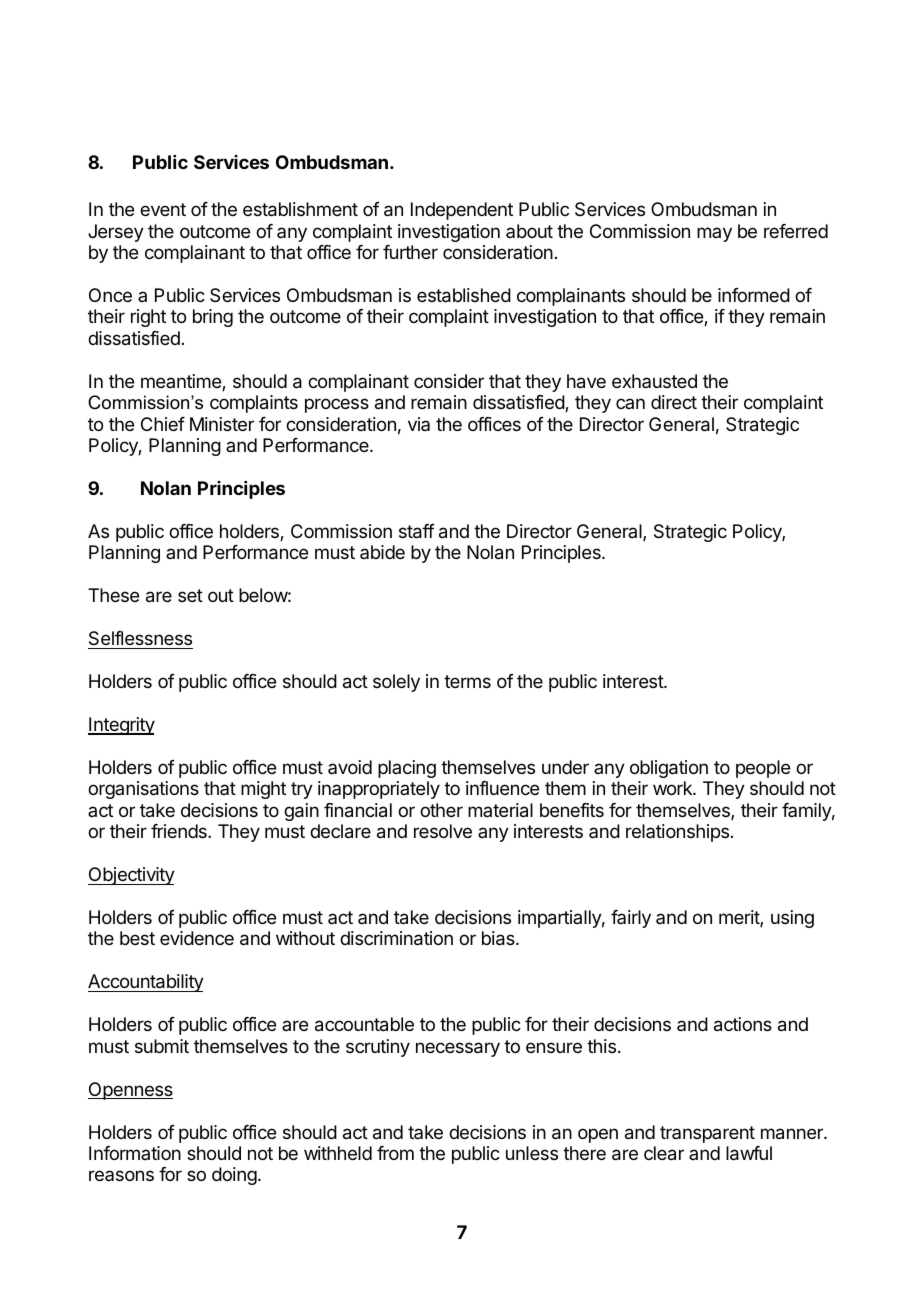 This page has height=1309, width=924. I want to click on evidence, so click(197, 938).
